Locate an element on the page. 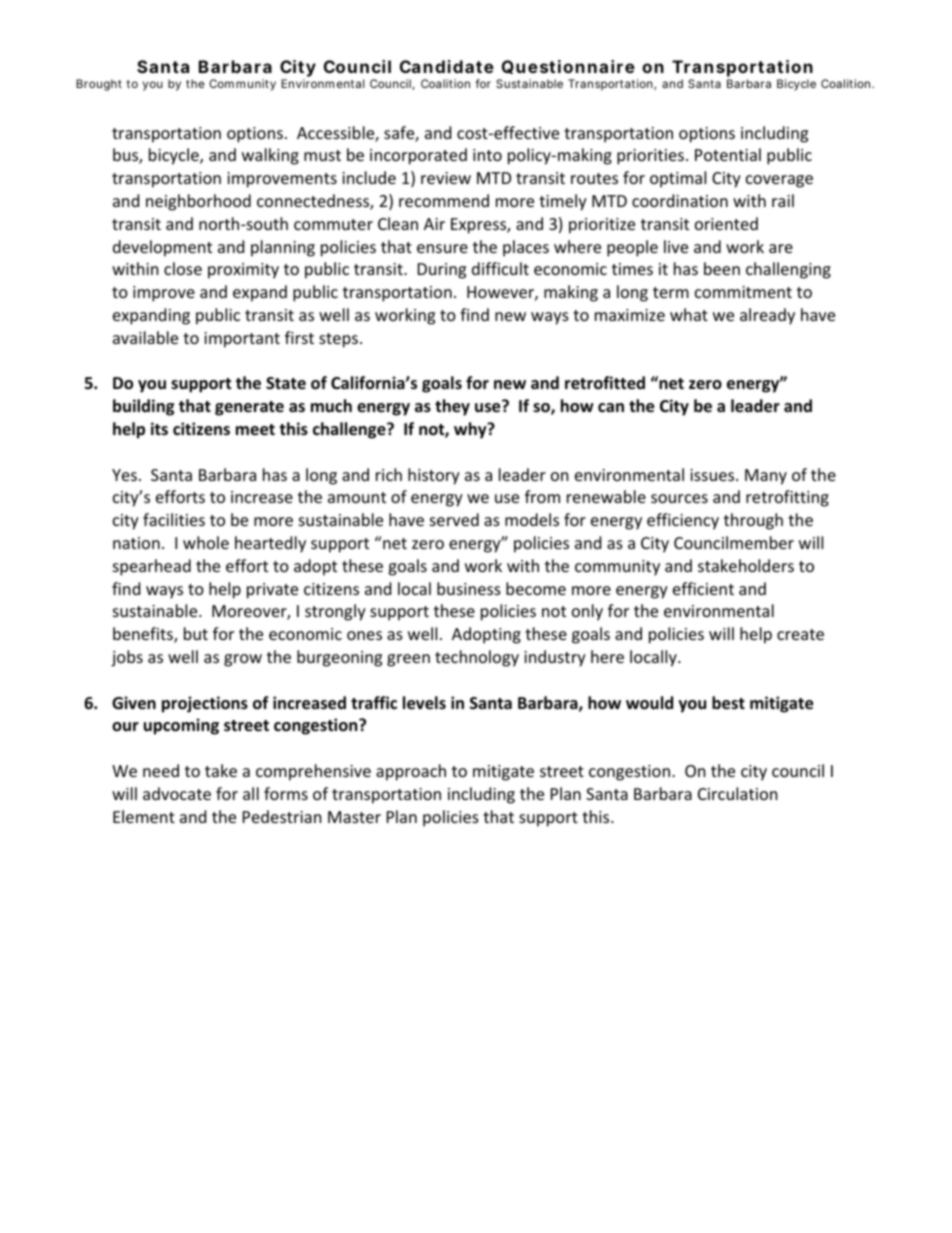 Image resolution: width=952 pixels, height=1233 pixels. available is located at coordinates (145, 337).
